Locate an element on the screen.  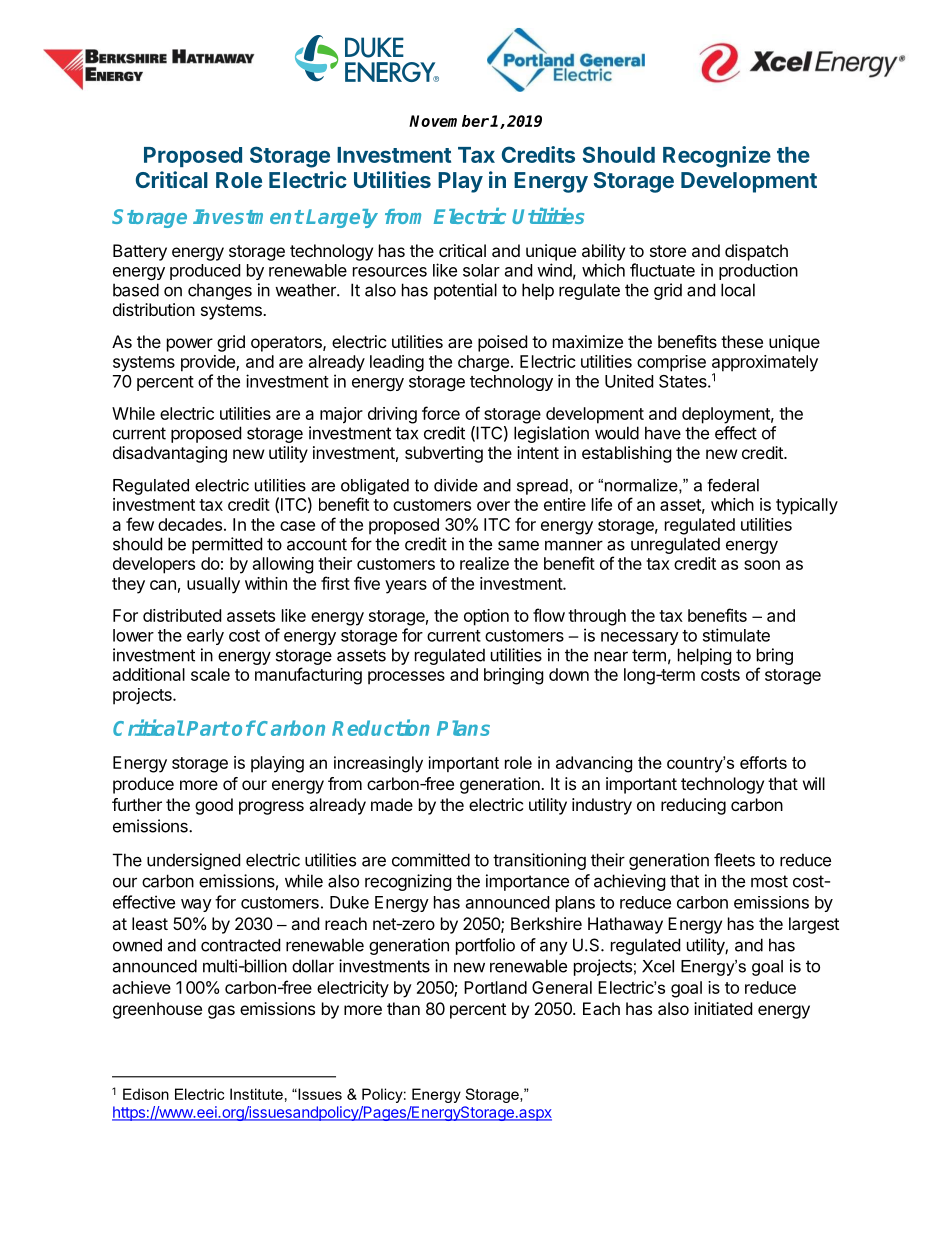
distributed is located at coordinates (182, 615).
